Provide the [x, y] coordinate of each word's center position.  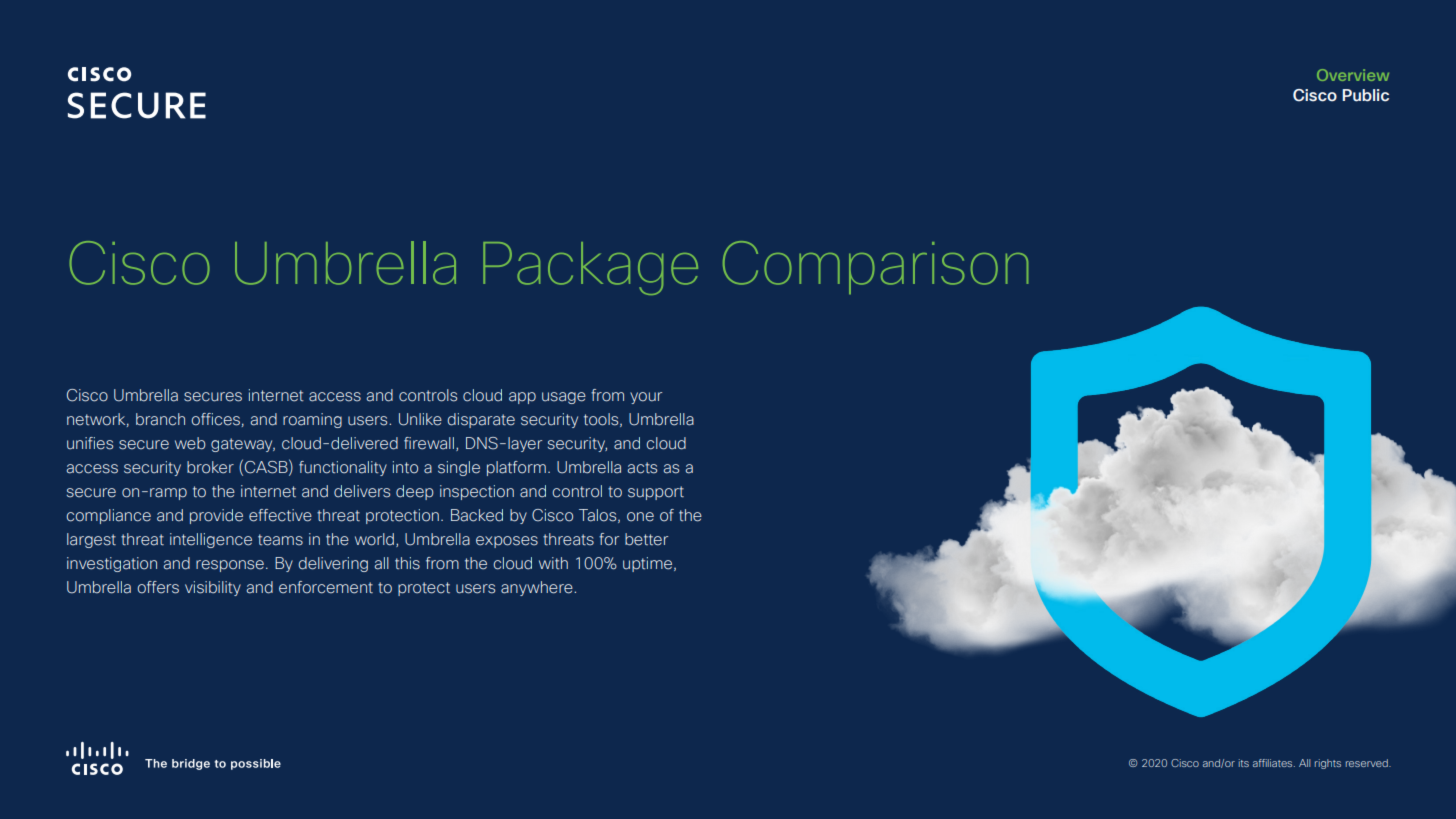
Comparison [875, 267]
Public [1365, 95]
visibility [213, 588]
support [656, 493]
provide [216, 516]
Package [590, 268]
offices [215, 419]
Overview [1353, 75]
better [646, 539]
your [646, 398]
